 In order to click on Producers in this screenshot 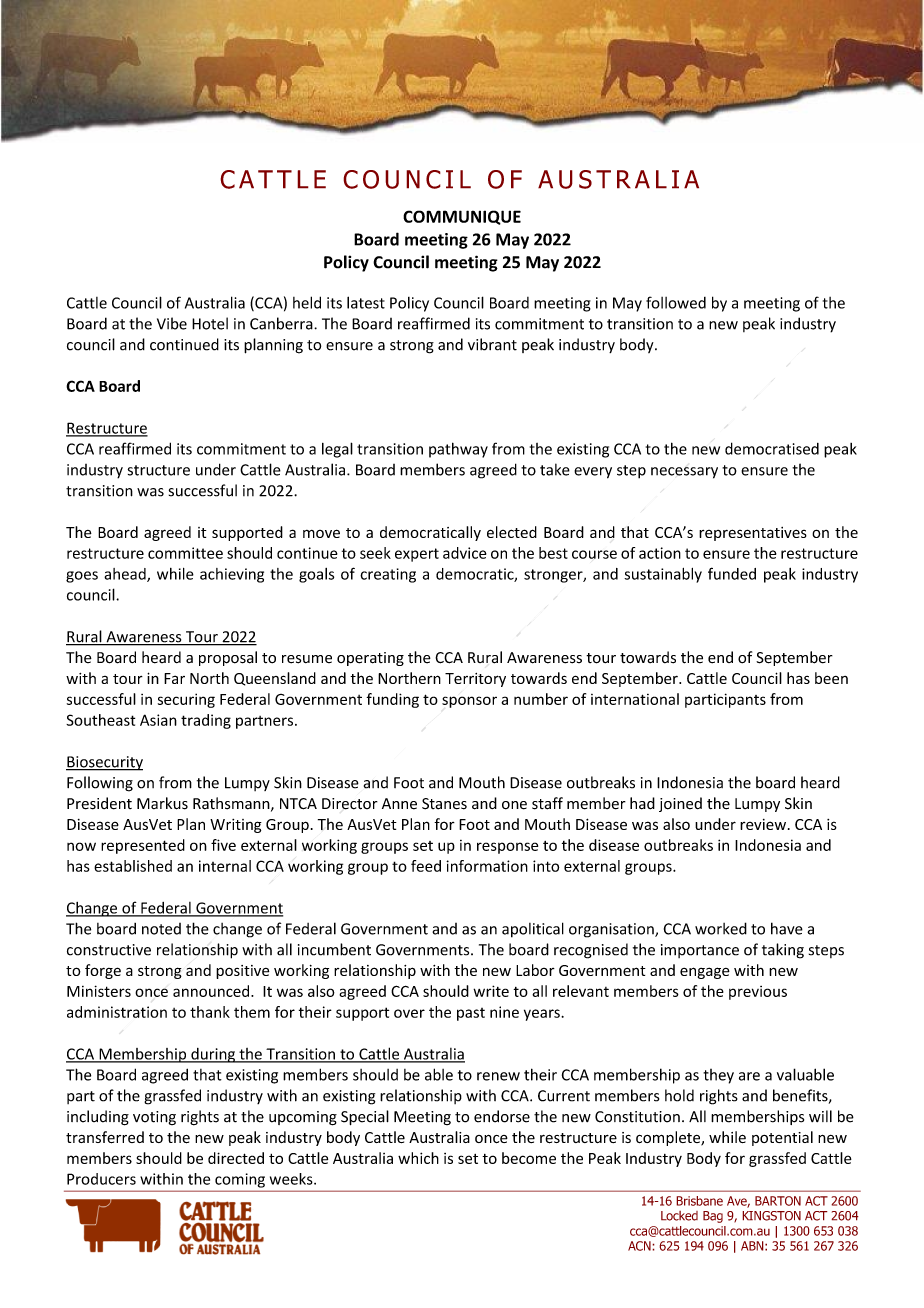, I will do `click(101, 1179)`.
